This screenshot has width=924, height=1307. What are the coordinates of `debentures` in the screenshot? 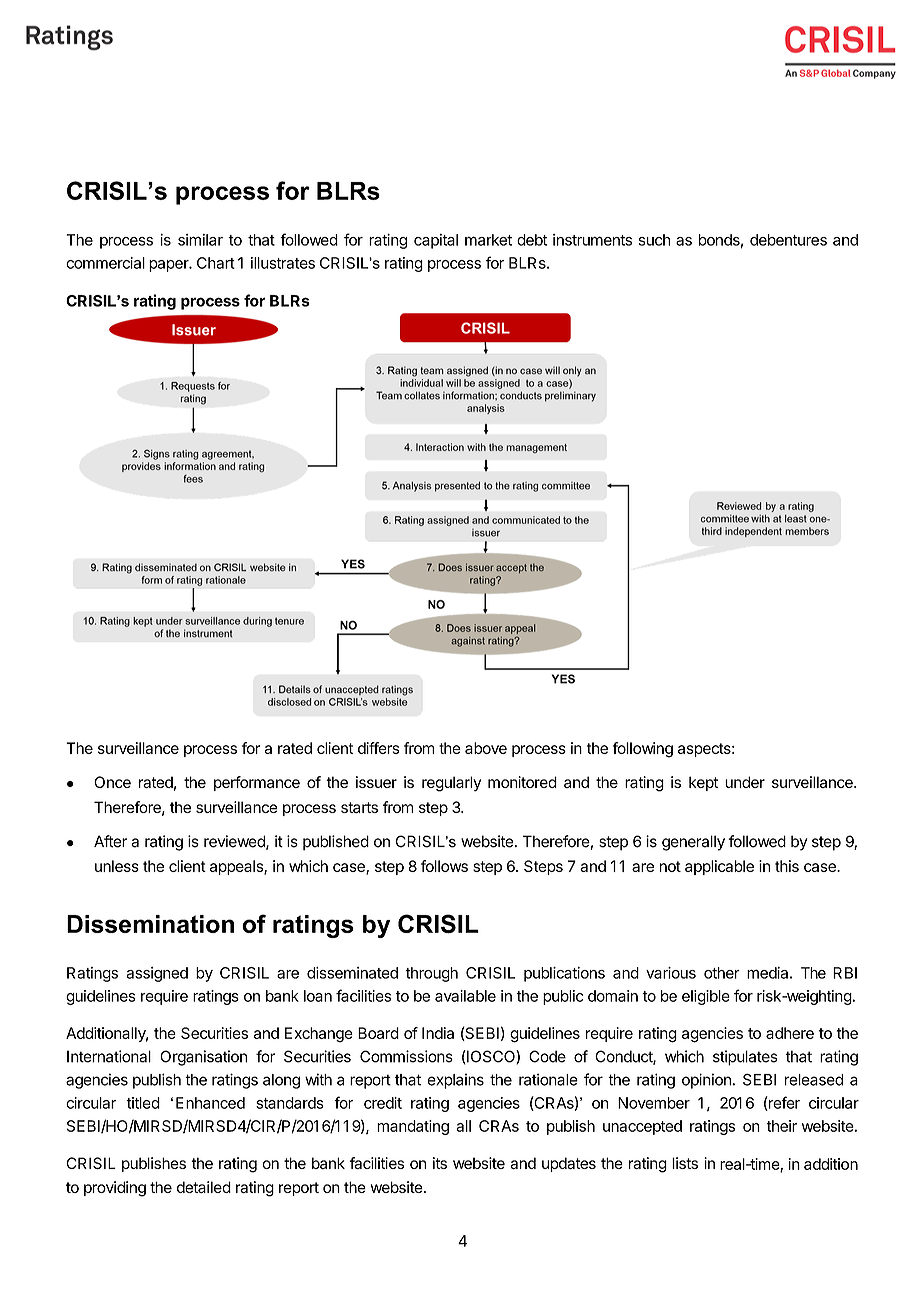 It's located at (788, 240).
